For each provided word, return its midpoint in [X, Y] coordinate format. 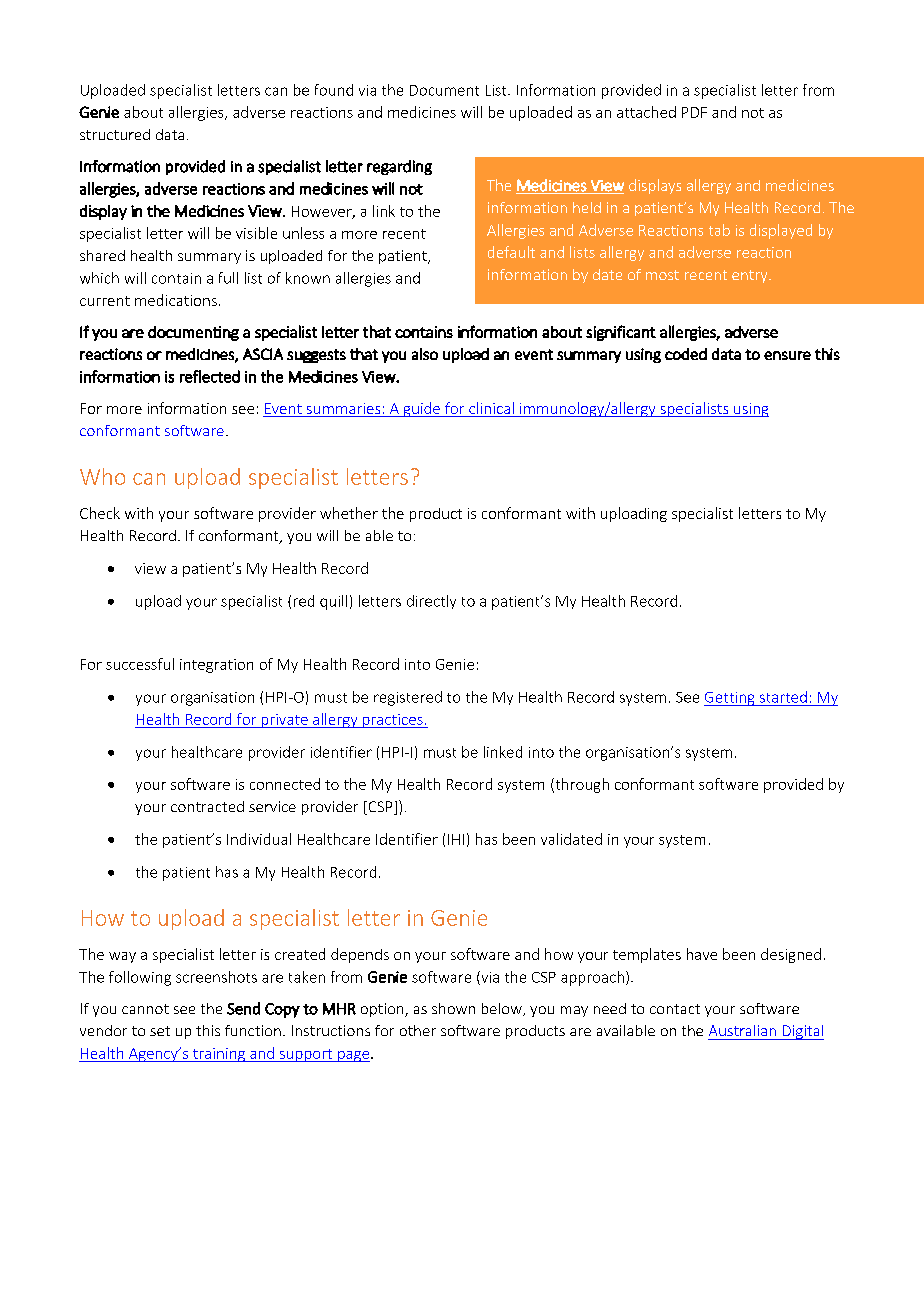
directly [431, 602]
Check [100, 513]
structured [115, 134]
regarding [399, 167]
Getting [730, 699]
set [160, 1031]
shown [453, 1008]
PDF [694, 112]
